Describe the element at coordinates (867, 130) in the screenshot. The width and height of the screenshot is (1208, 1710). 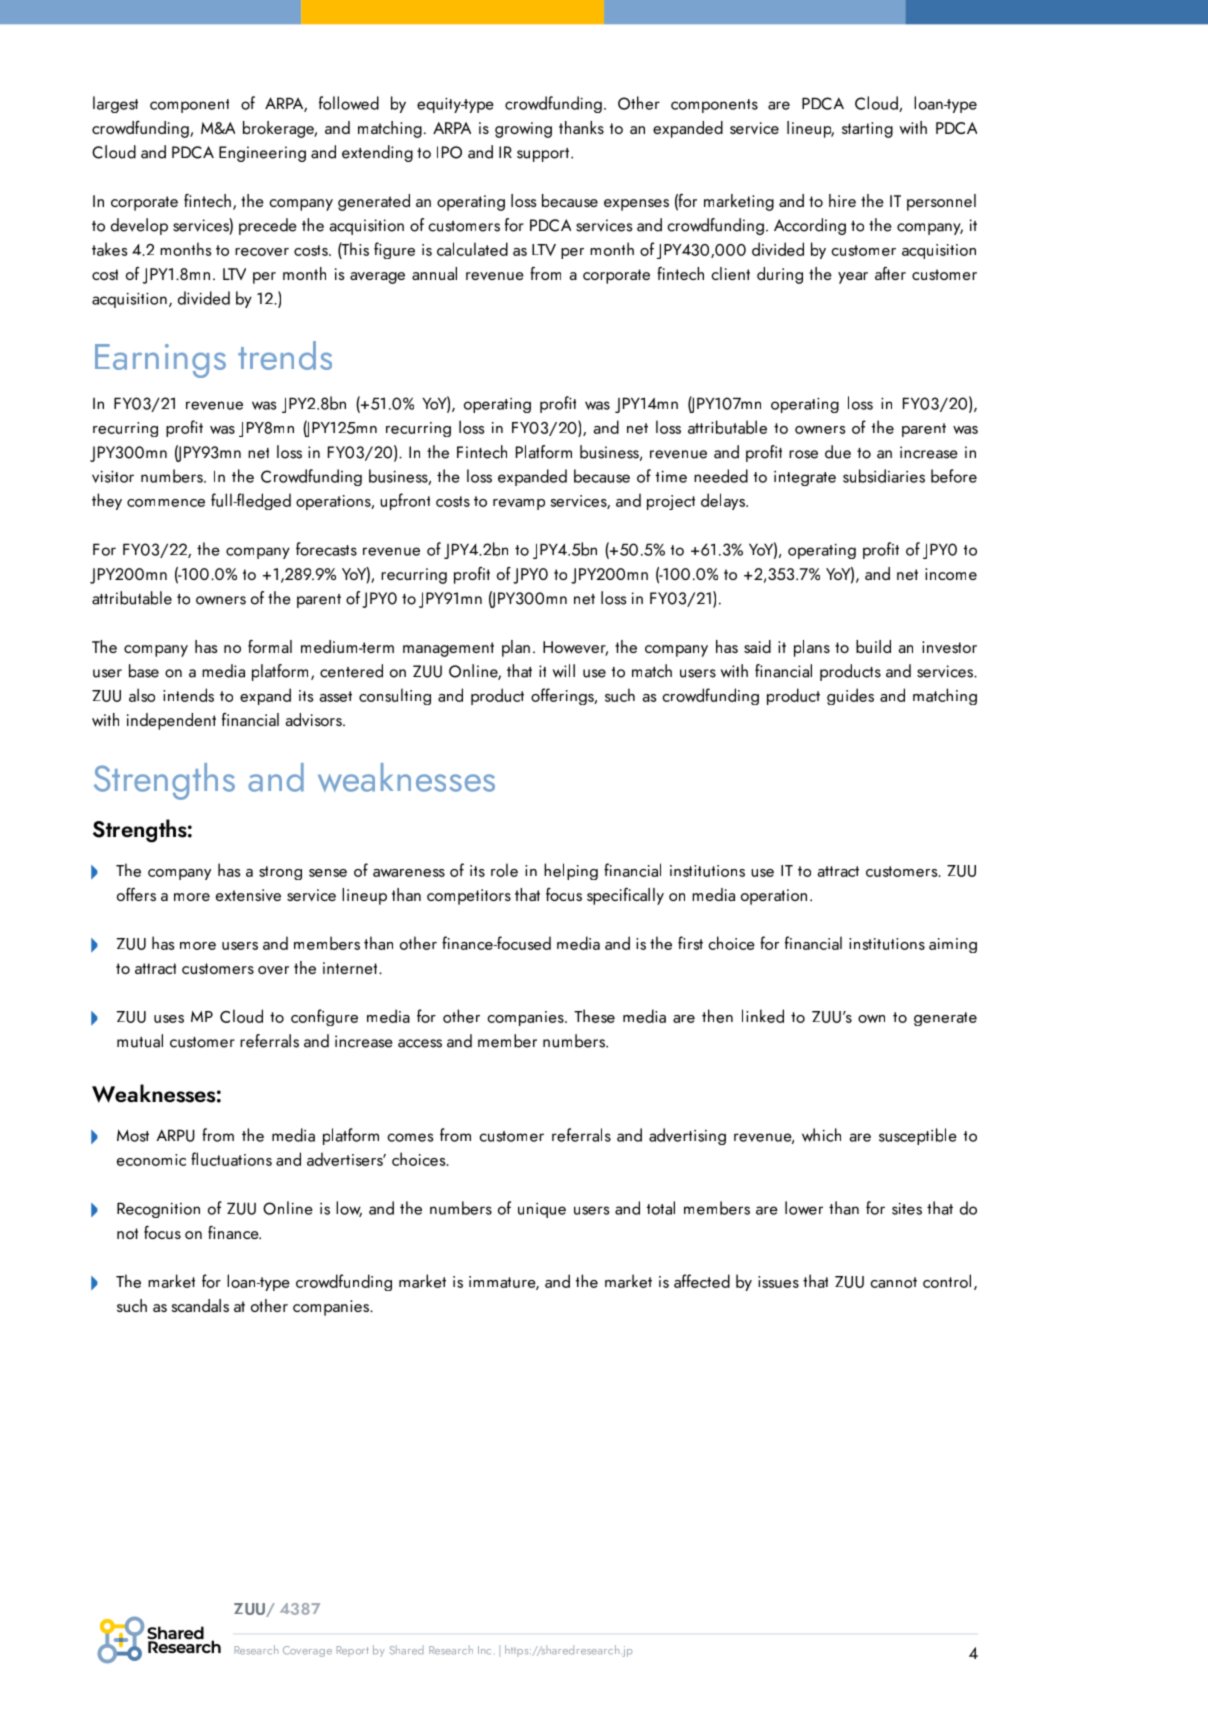
I see `starting` at that location.
